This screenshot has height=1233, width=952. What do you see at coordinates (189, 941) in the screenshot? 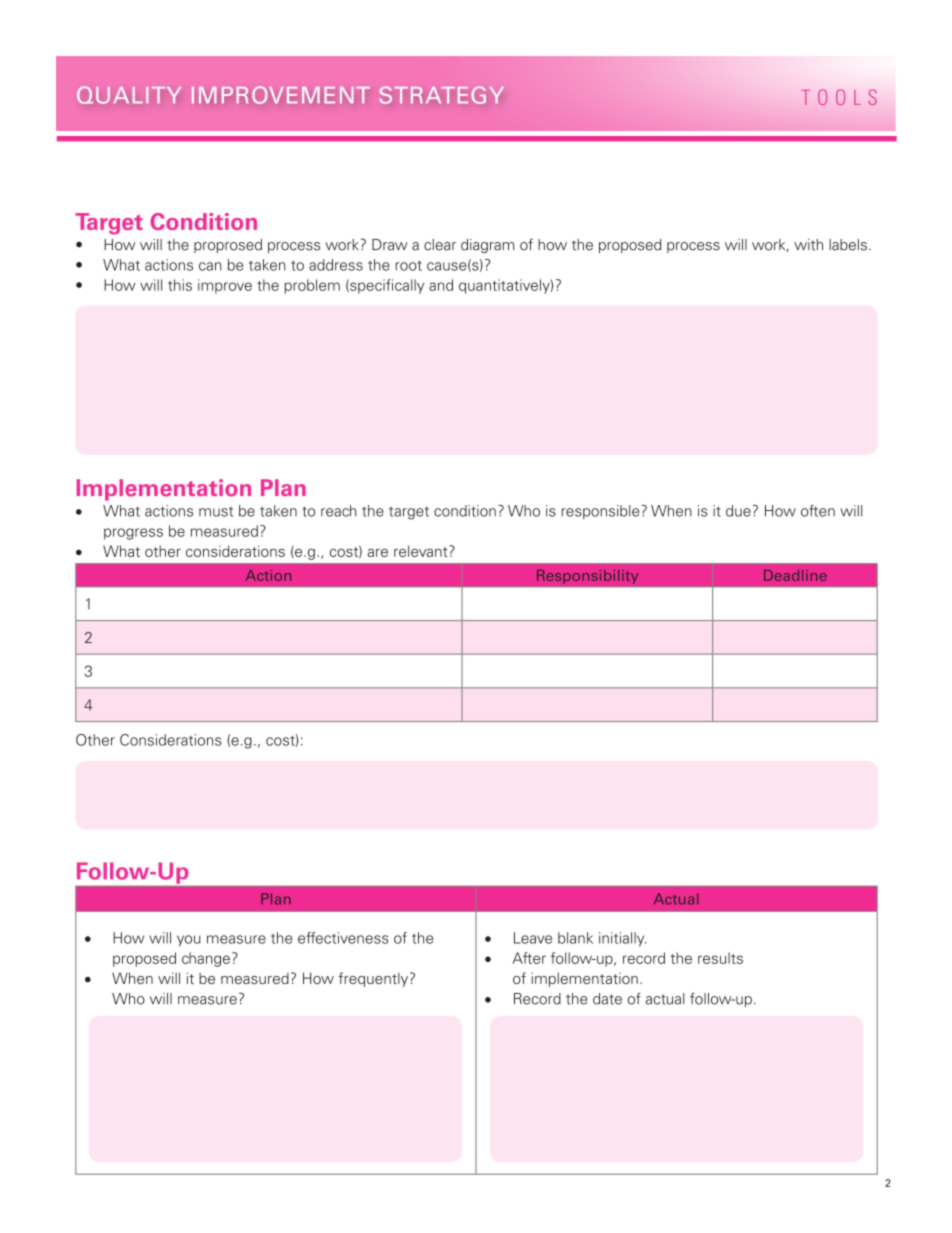
I see `you` at bounding box center [189, 941].
